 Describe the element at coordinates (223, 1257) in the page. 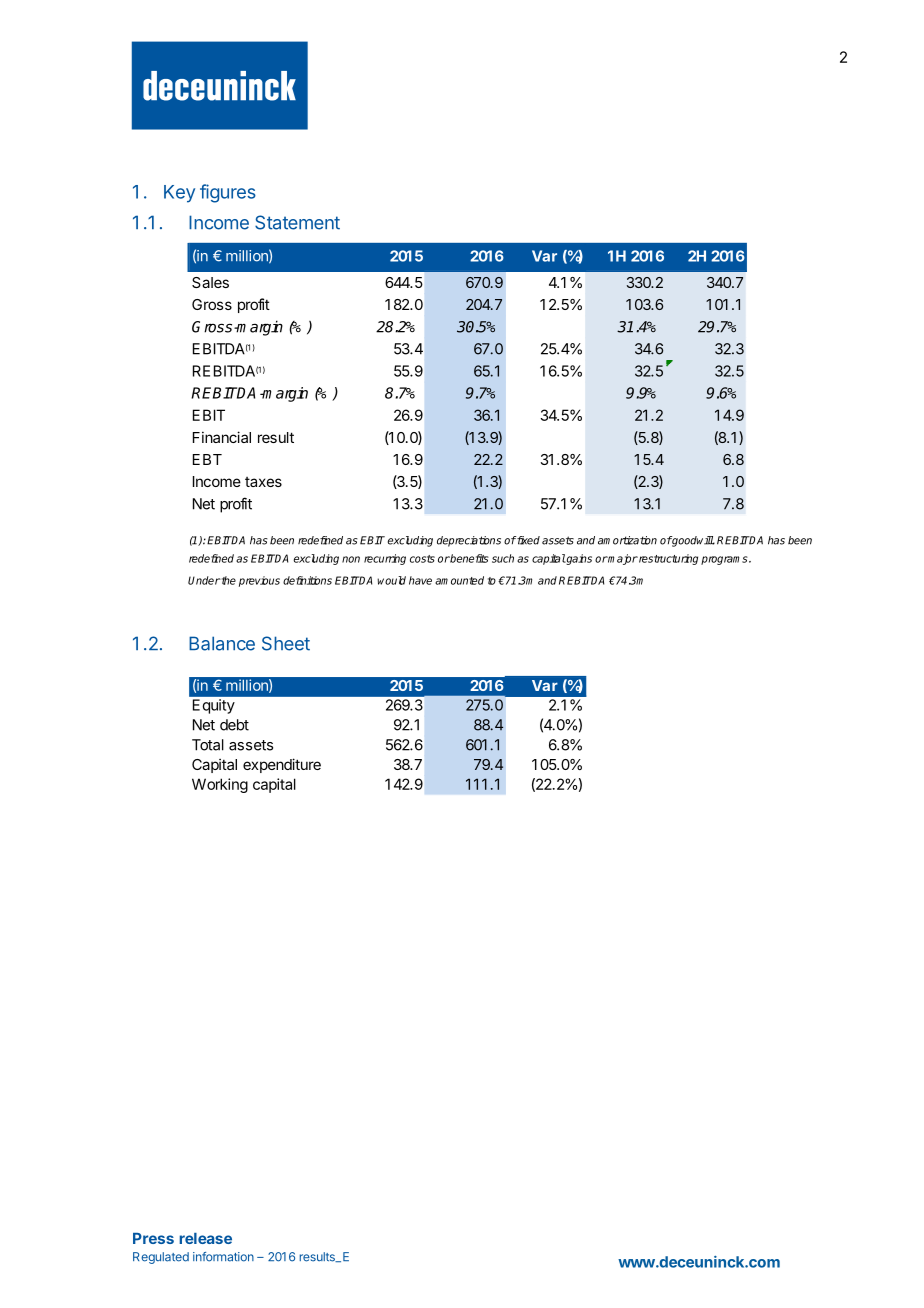

I see `information` at that location.
